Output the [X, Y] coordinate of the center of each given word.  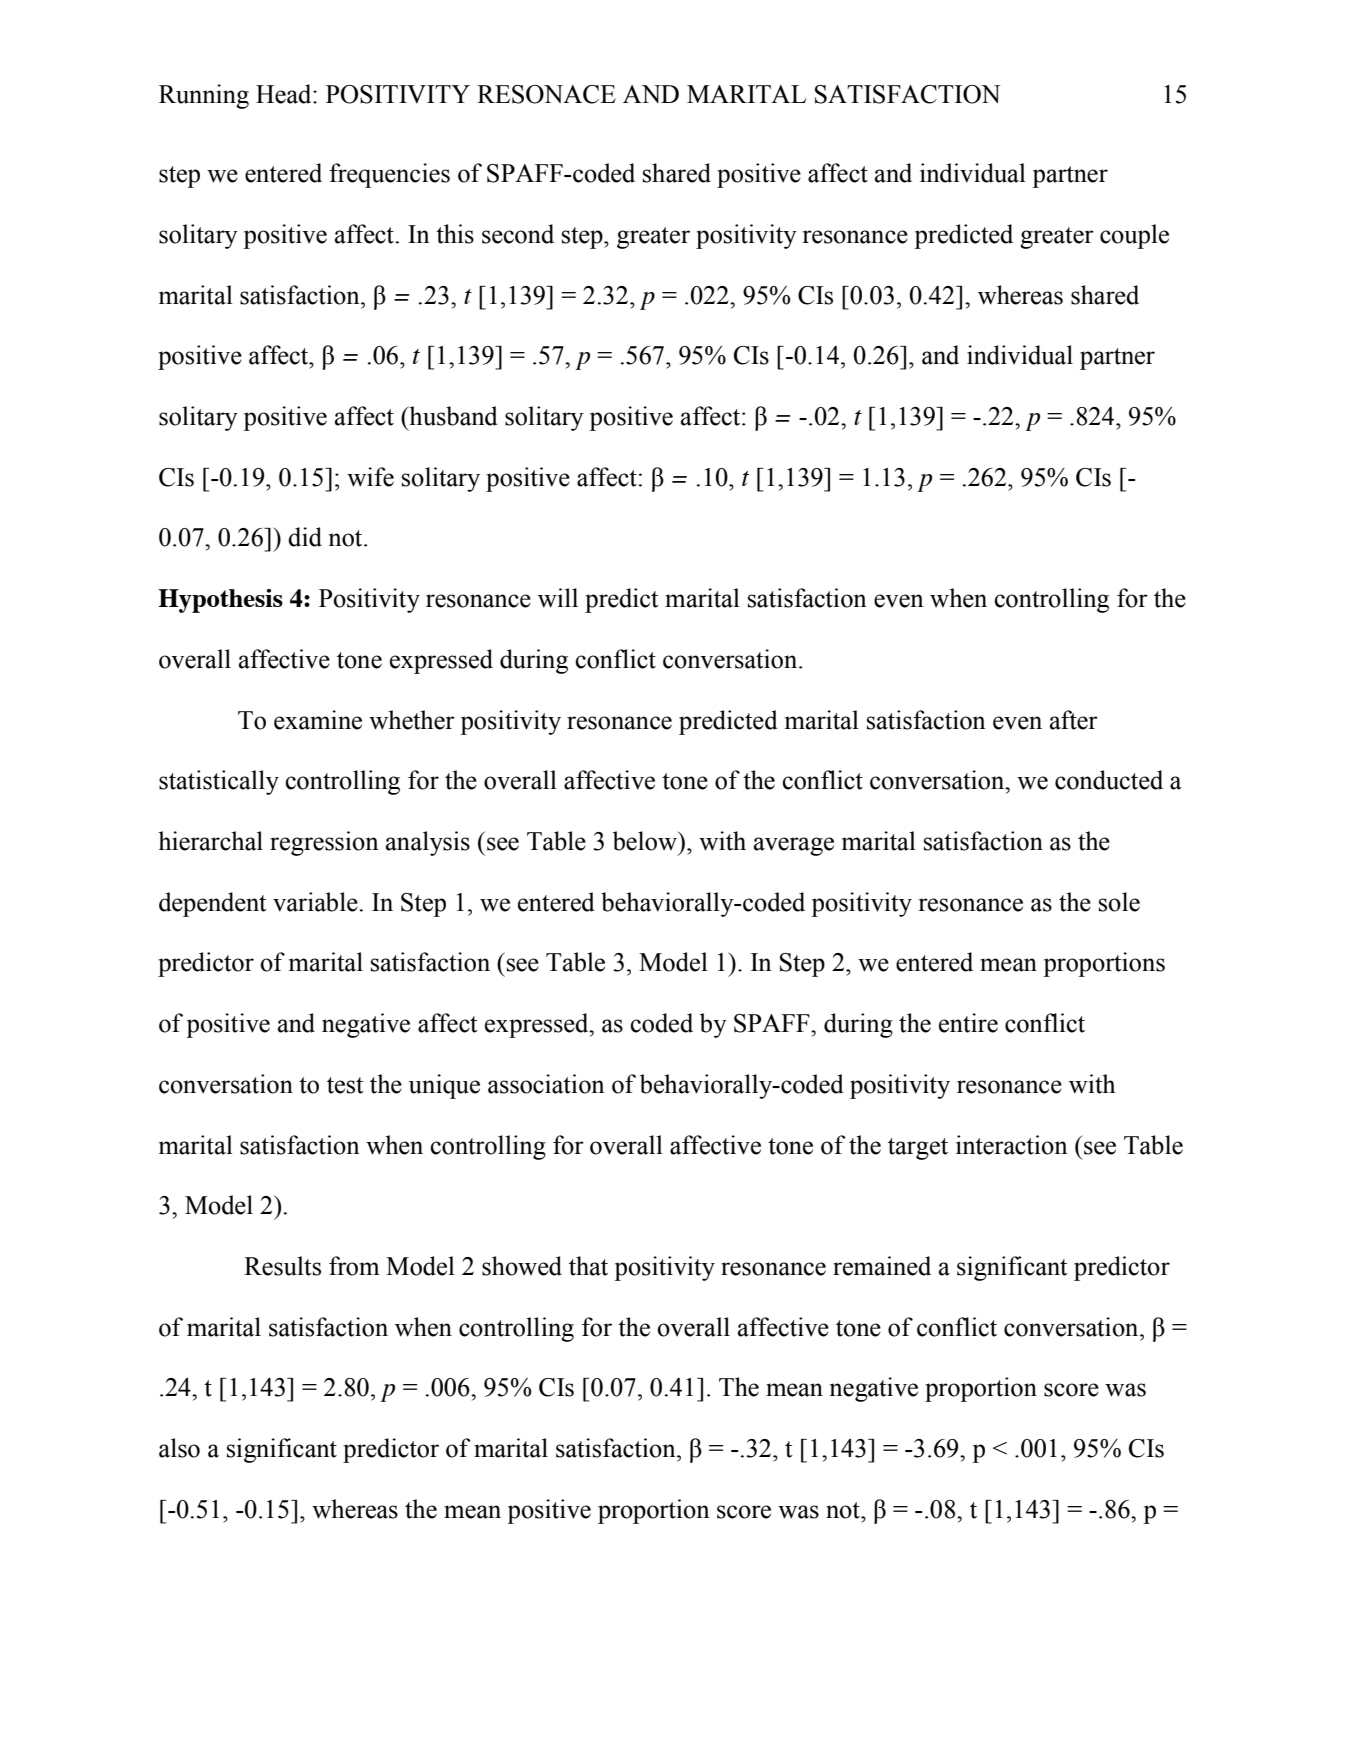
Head [285, 94]
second [518, 234]
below [646, 841]
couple [1134, 236]
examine [318, 720]
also [179, 1448]
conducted [1109, 780]
